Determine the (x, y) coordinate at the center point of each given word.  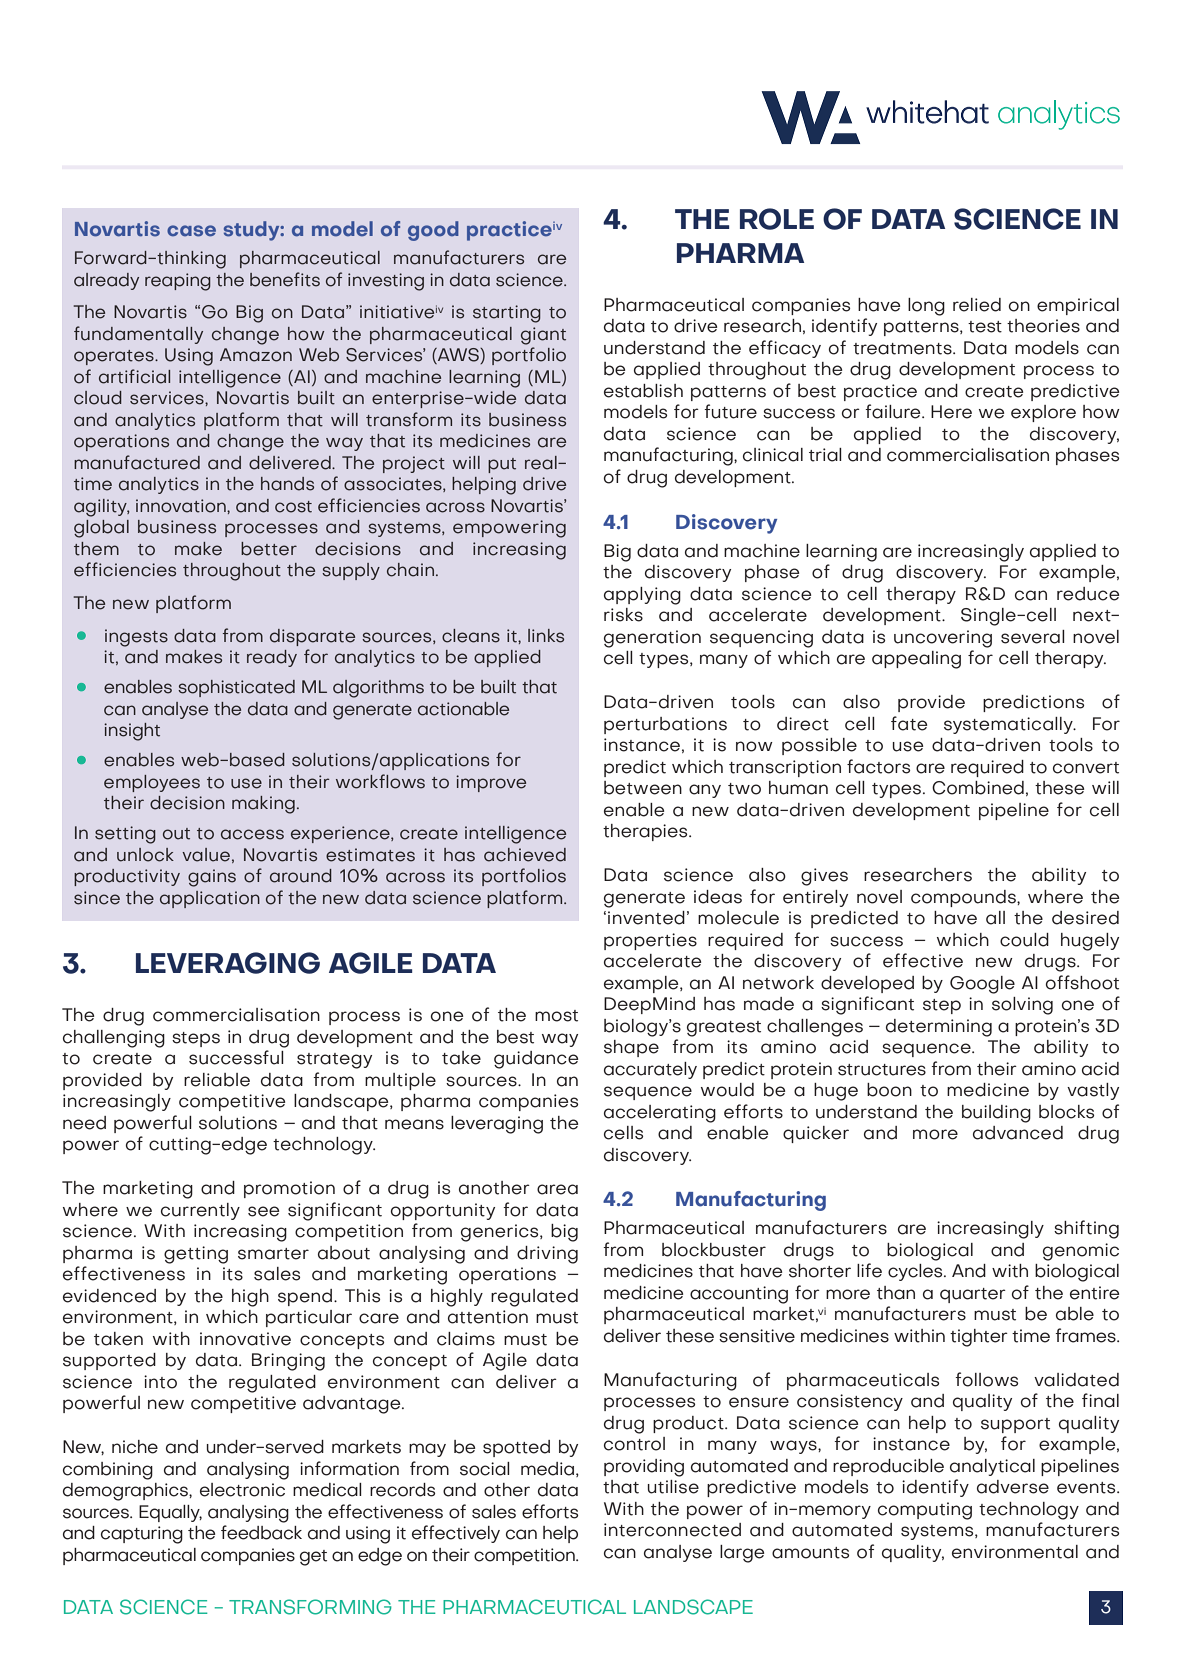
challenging (114, 1039)
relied (977, 305)
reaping (178, 282)
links (546, 636)
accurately (650, 1070)
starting (507, 314)
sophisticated (236, 688)
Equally (170, 1513)
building (996, 1114)
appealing (916, 660)
